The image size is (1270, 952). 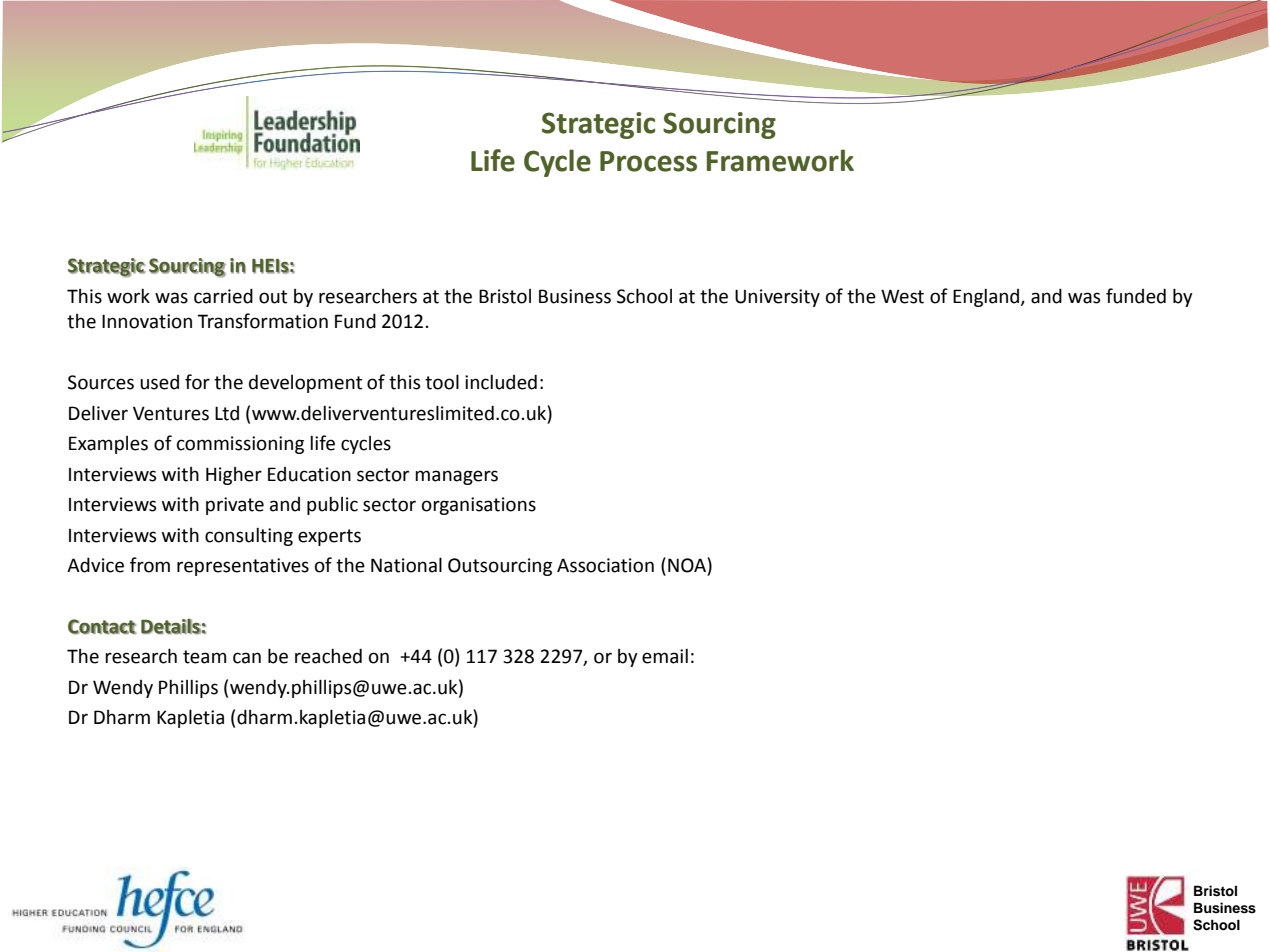 What do you see at coordinates (902, 296) in the screenshot?
I see `West` at bounding box center [902, 296].
